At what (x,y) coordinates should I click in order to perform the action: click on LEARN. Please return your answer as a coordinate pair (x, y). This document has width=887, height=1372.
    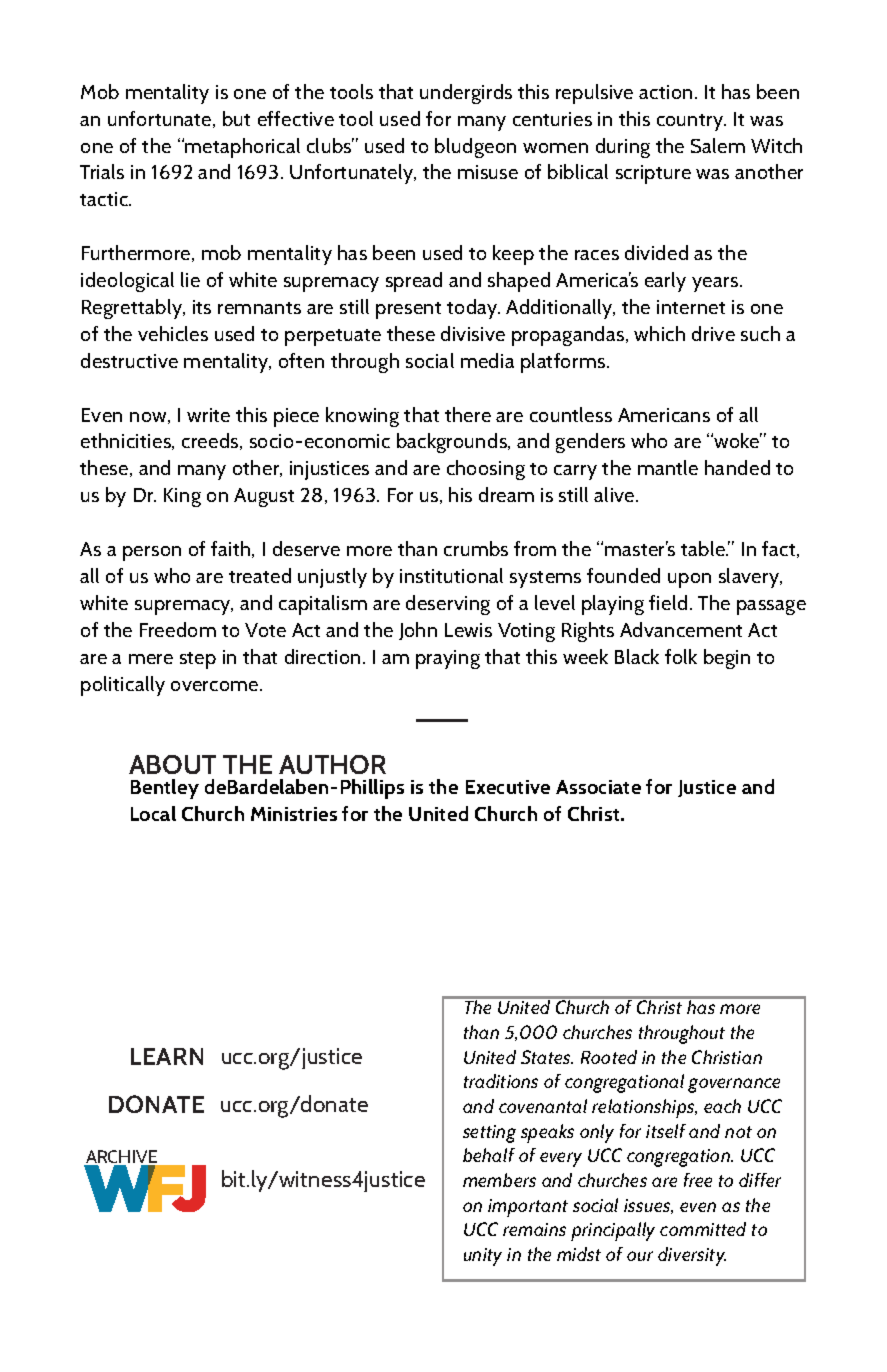
    Looking at the image, I should click on (167, 1056).
